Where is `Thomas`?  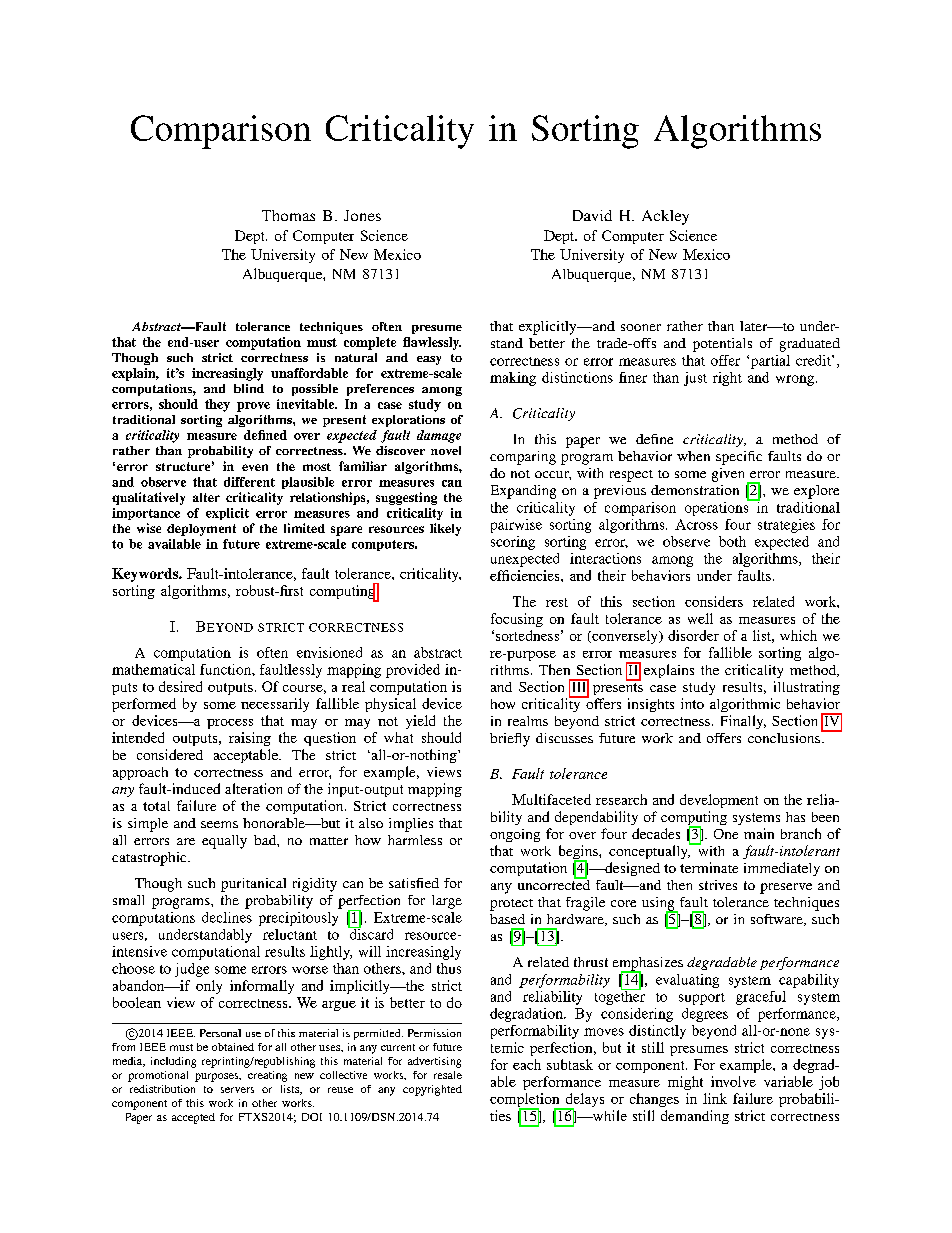
Thomas is located at coordinates (288, 215).
